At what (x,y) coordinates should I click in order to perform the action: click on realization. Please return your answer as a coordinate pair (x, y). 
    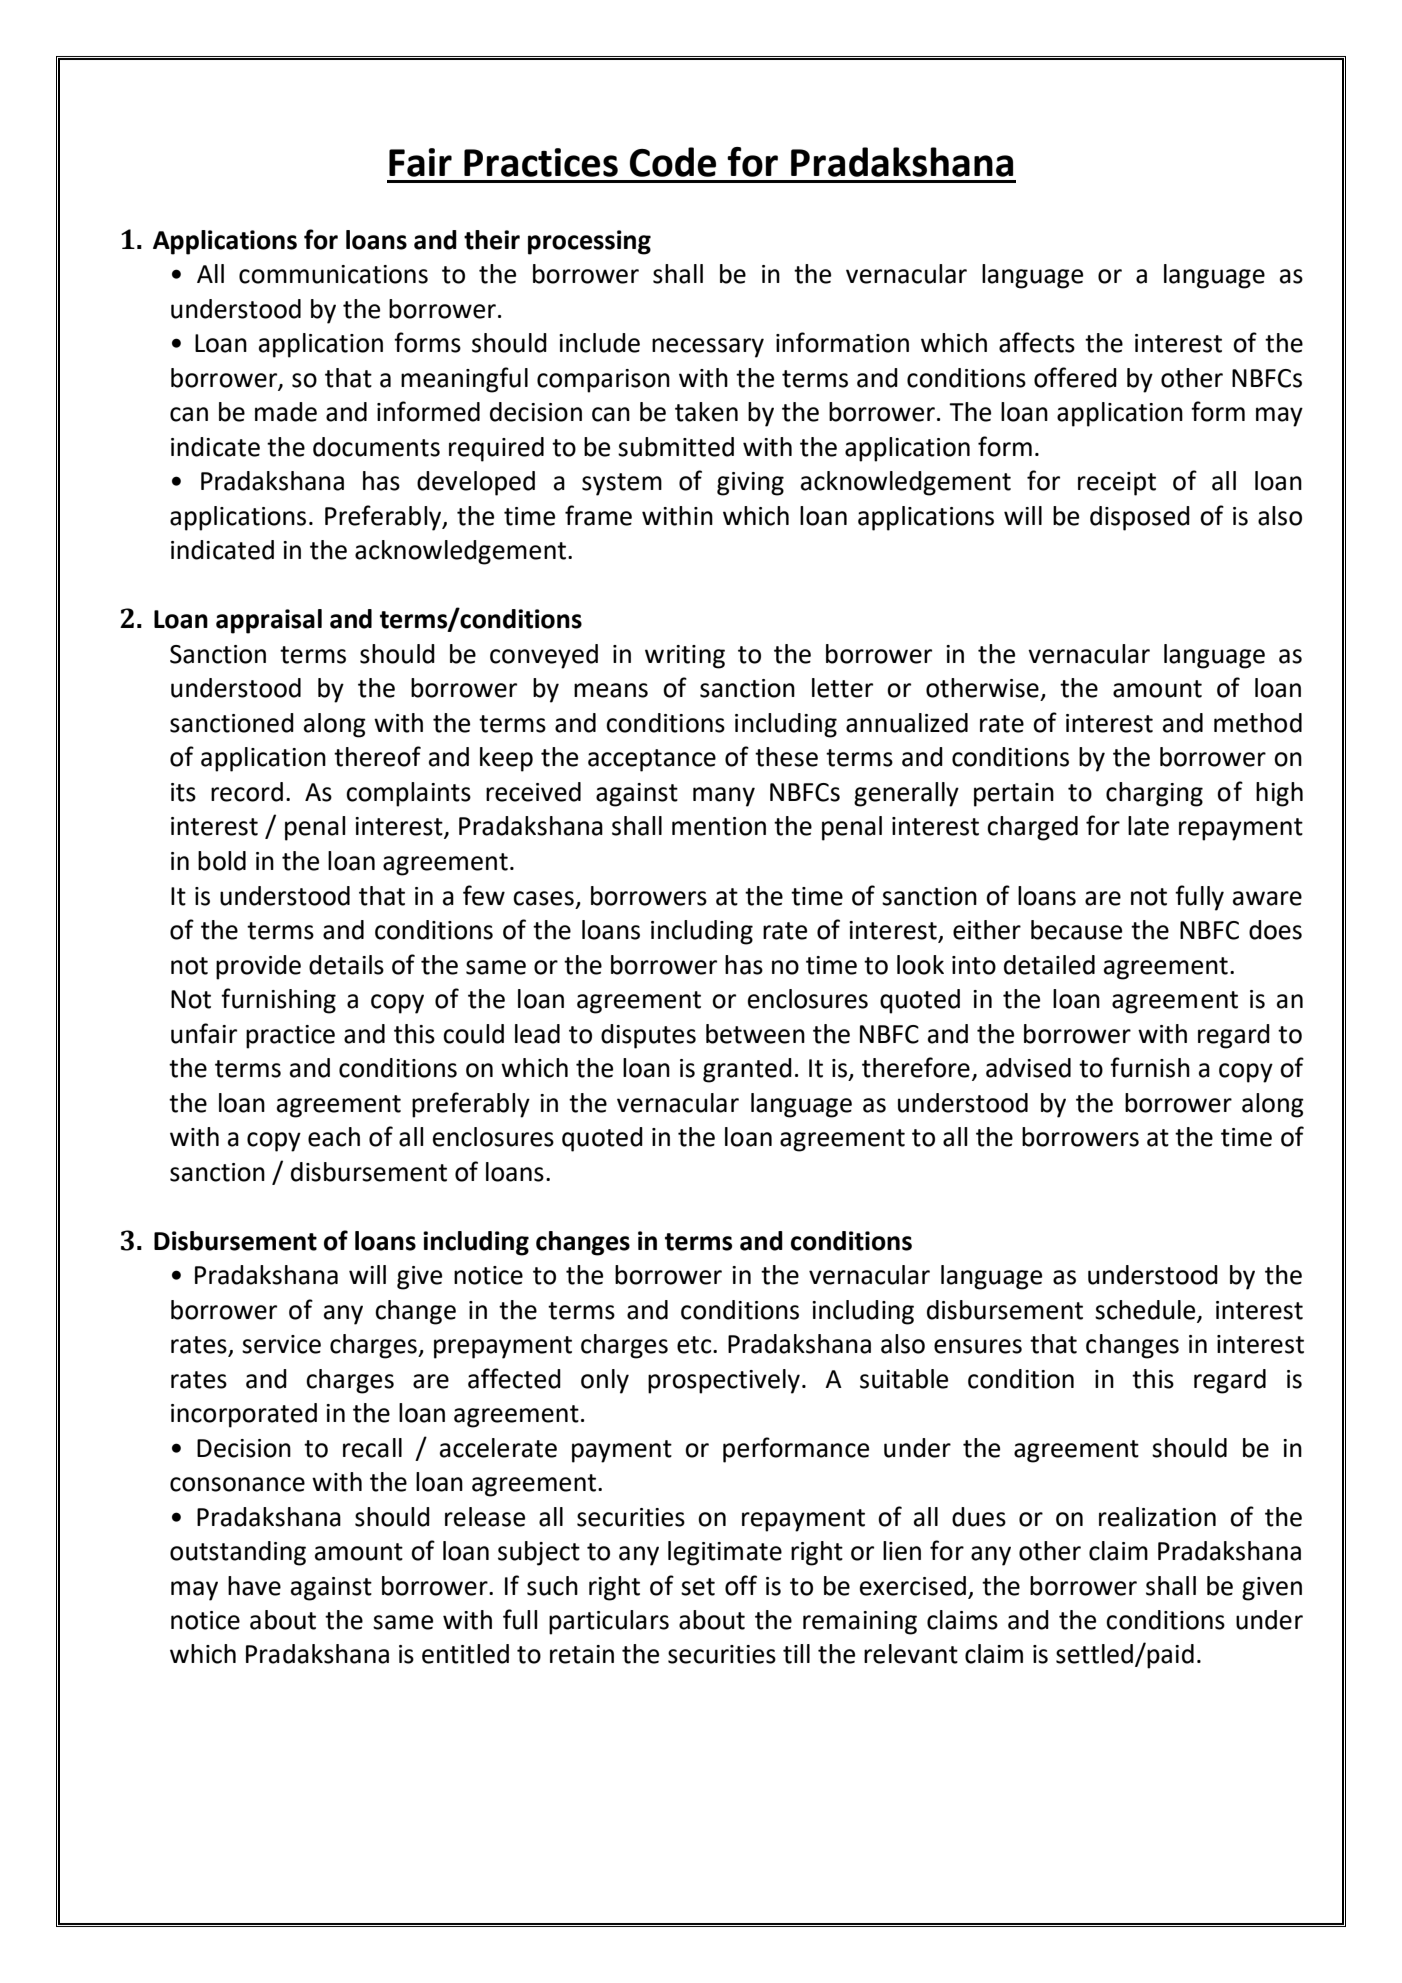
    Looking at the image, I should click on (1157, 1517).
